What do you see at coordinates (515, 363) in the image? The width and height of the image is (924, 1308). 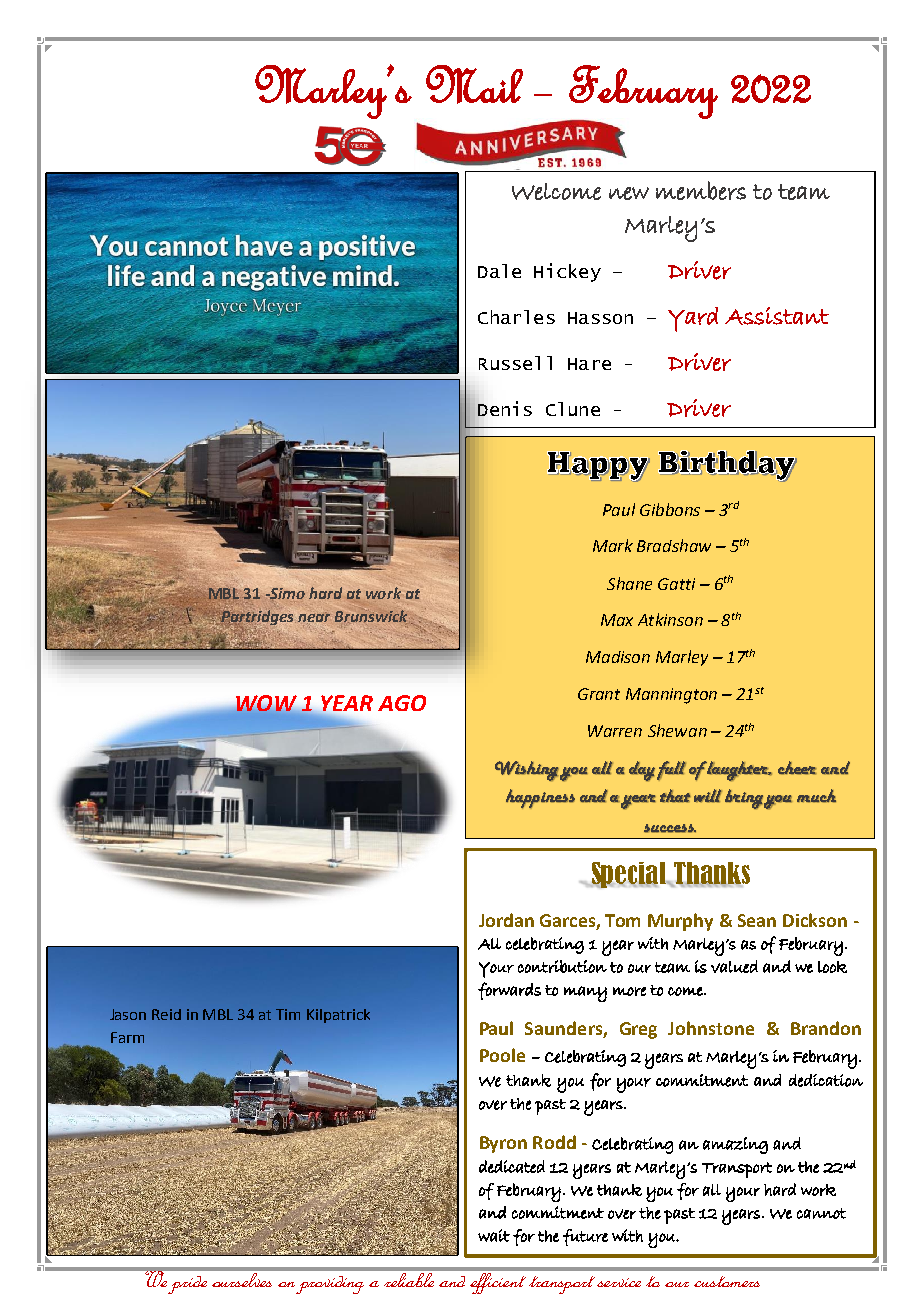 I see `Russell` at bounding box center [515, 363].
